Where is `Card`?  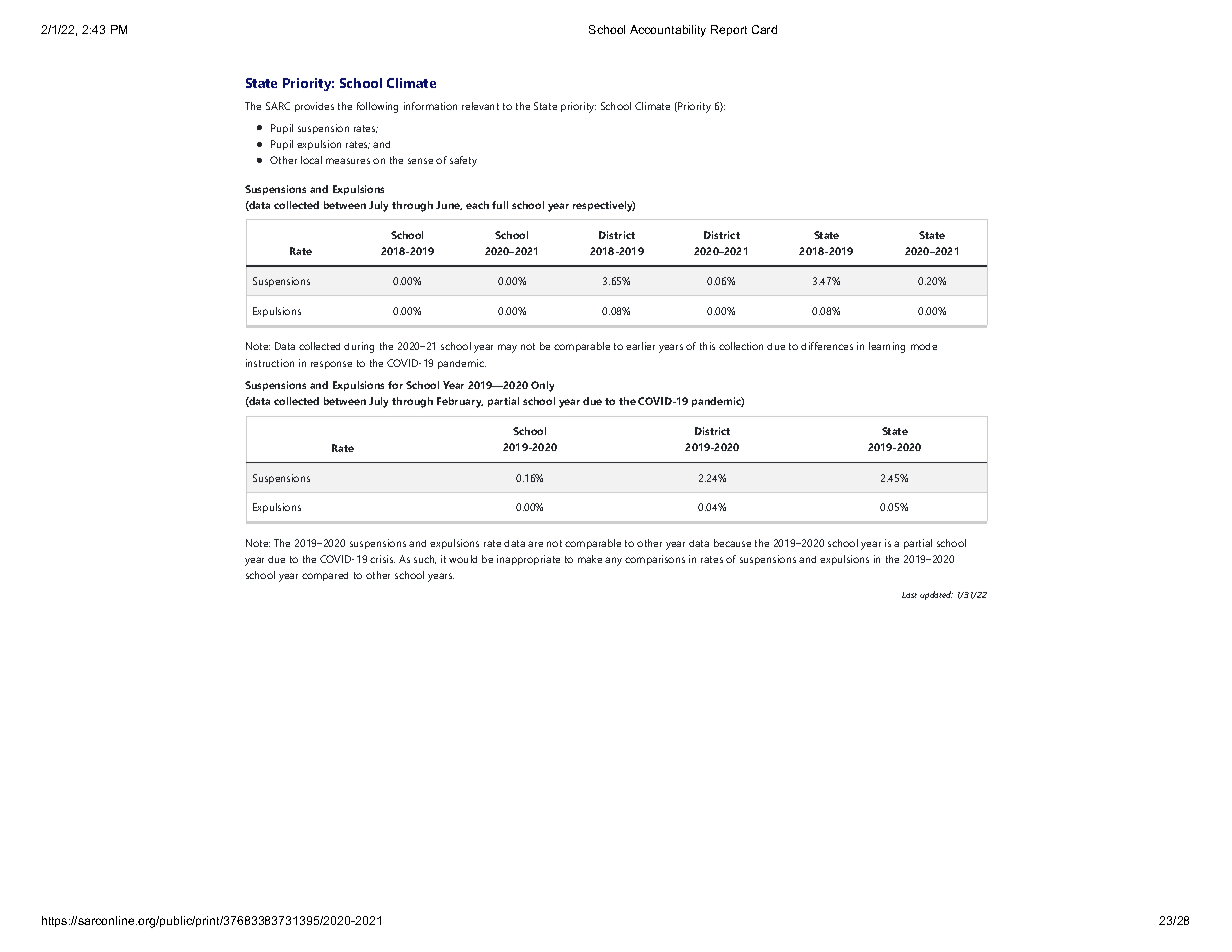 Card is located at coordinates (764, 29).
